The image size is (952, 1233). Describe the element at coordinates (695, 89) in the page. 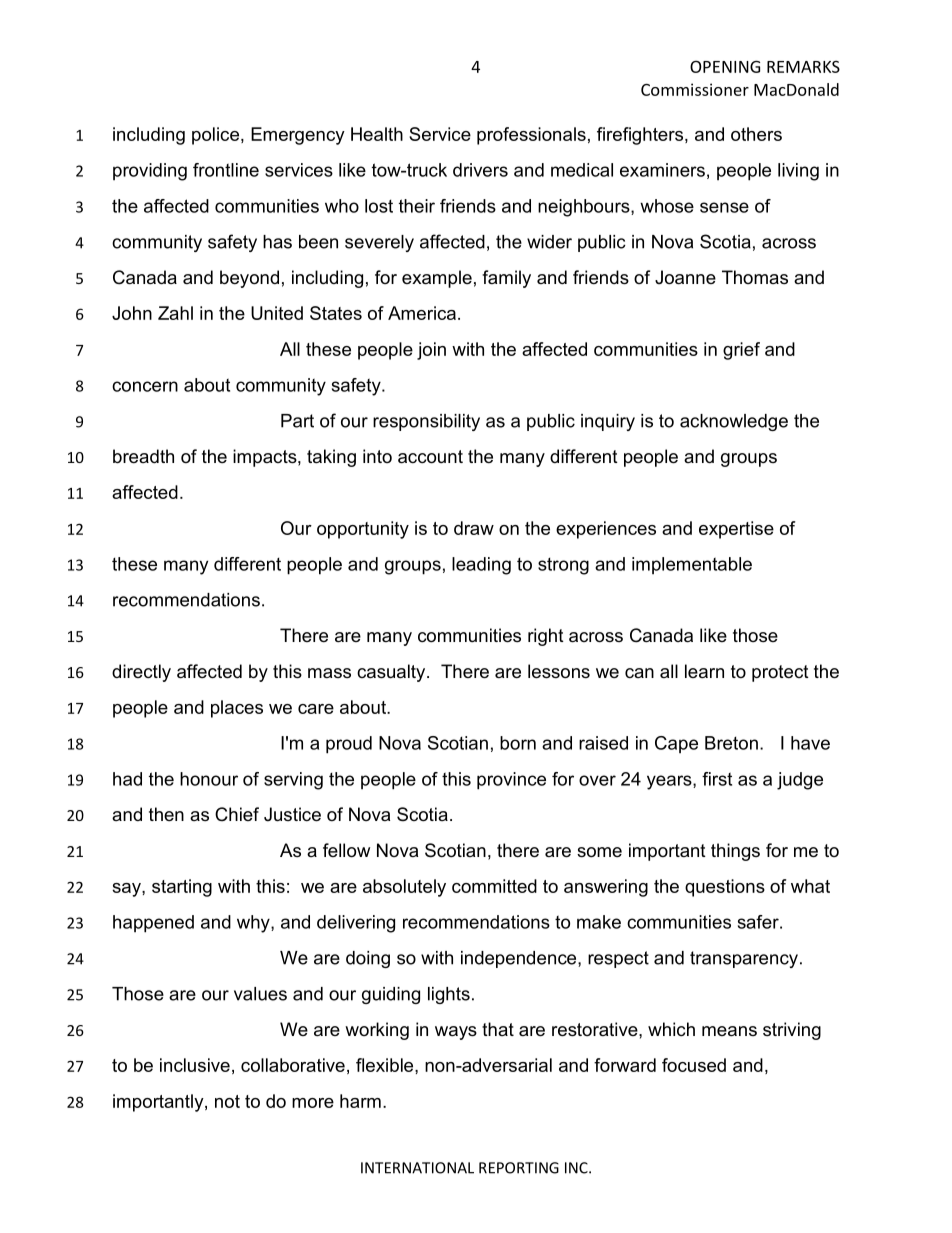

I see `Commissioner` at that location.
